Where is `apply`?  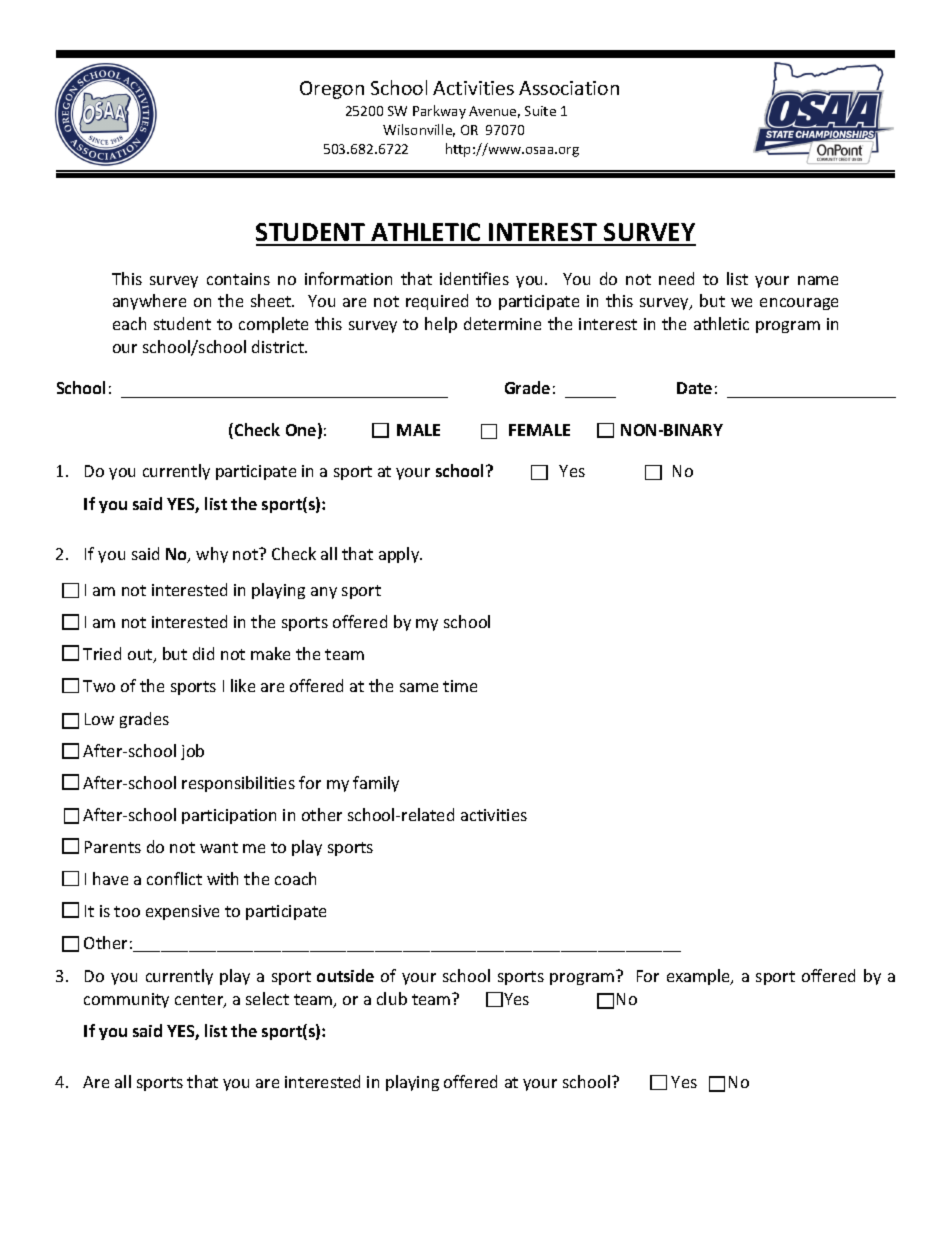 apply is located at coordinates (400, 555).
